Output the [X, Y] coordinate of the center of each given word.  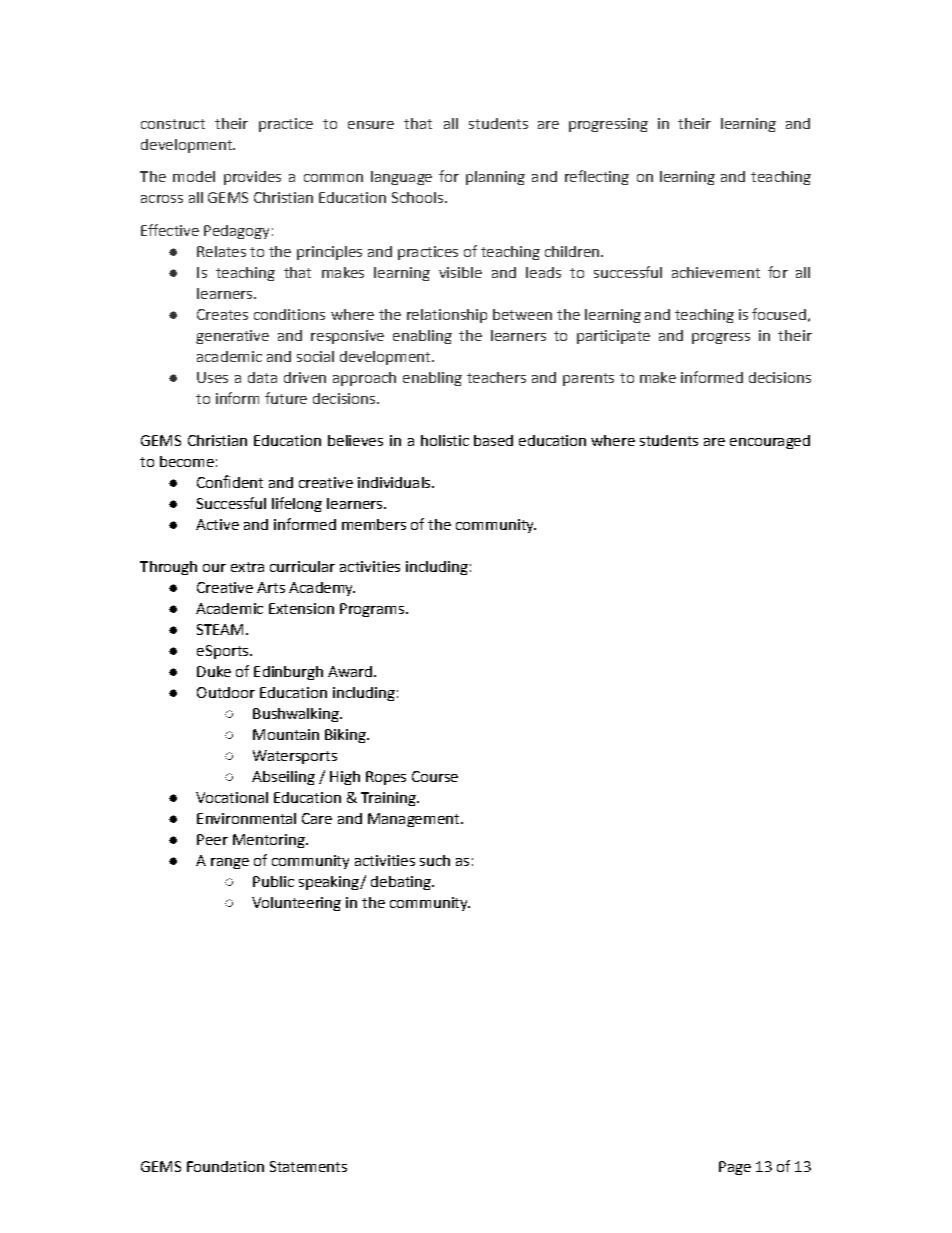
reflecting [597, 177]
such [435, 860]
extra [247, 567]
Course [435, 776]
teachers [496, 377]
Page [735, 1168]
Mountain [286, 734]
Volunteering [296, 904]
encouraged [770, 442]
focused [779, 314]
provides [252, 178]
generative [232, 337]
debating [402, 883]
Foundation [225, 1166]
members [374, 524]
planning [495, 178]
